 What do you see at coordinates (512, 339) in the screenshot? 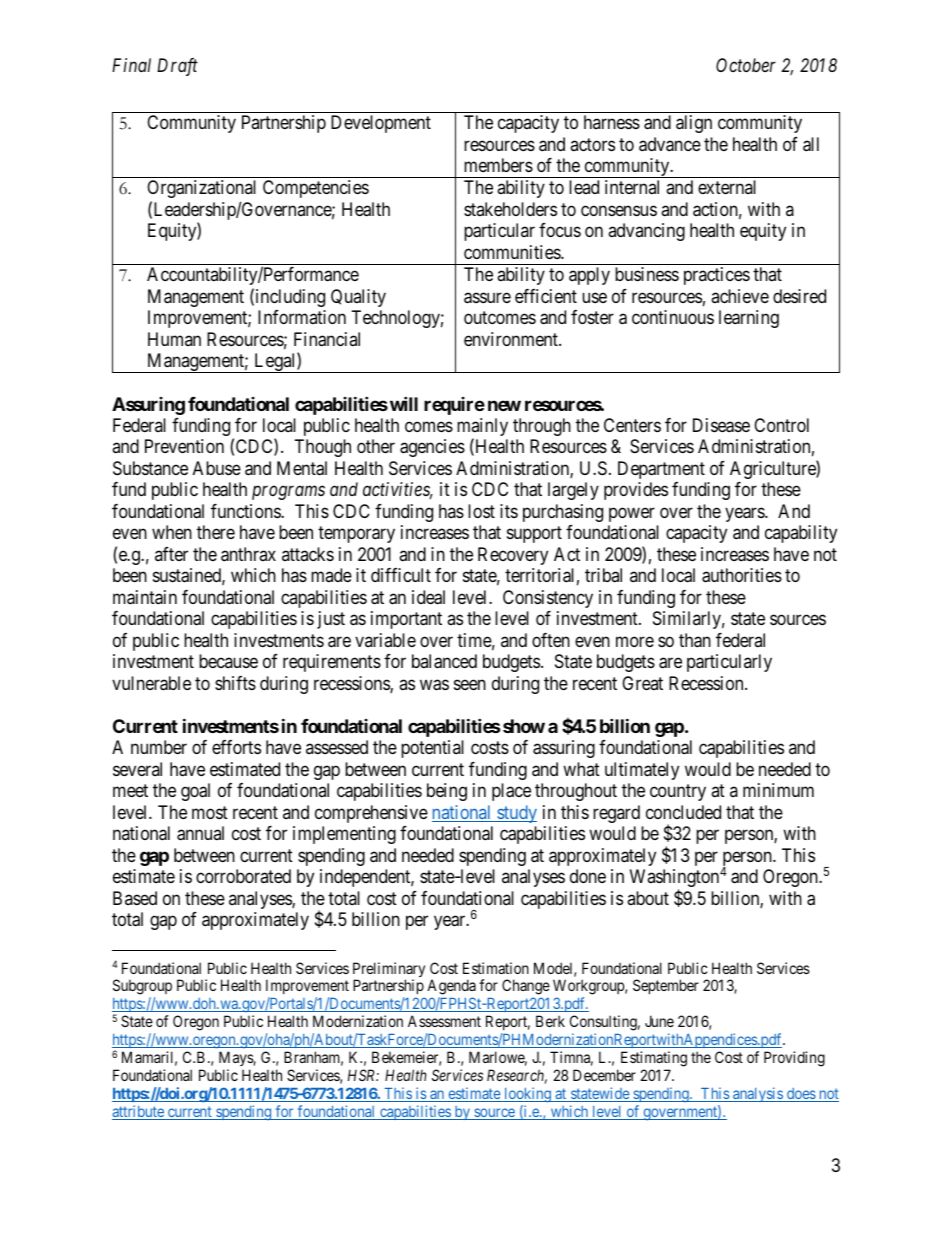
I see `environment` at bounding box center [512, 339].
